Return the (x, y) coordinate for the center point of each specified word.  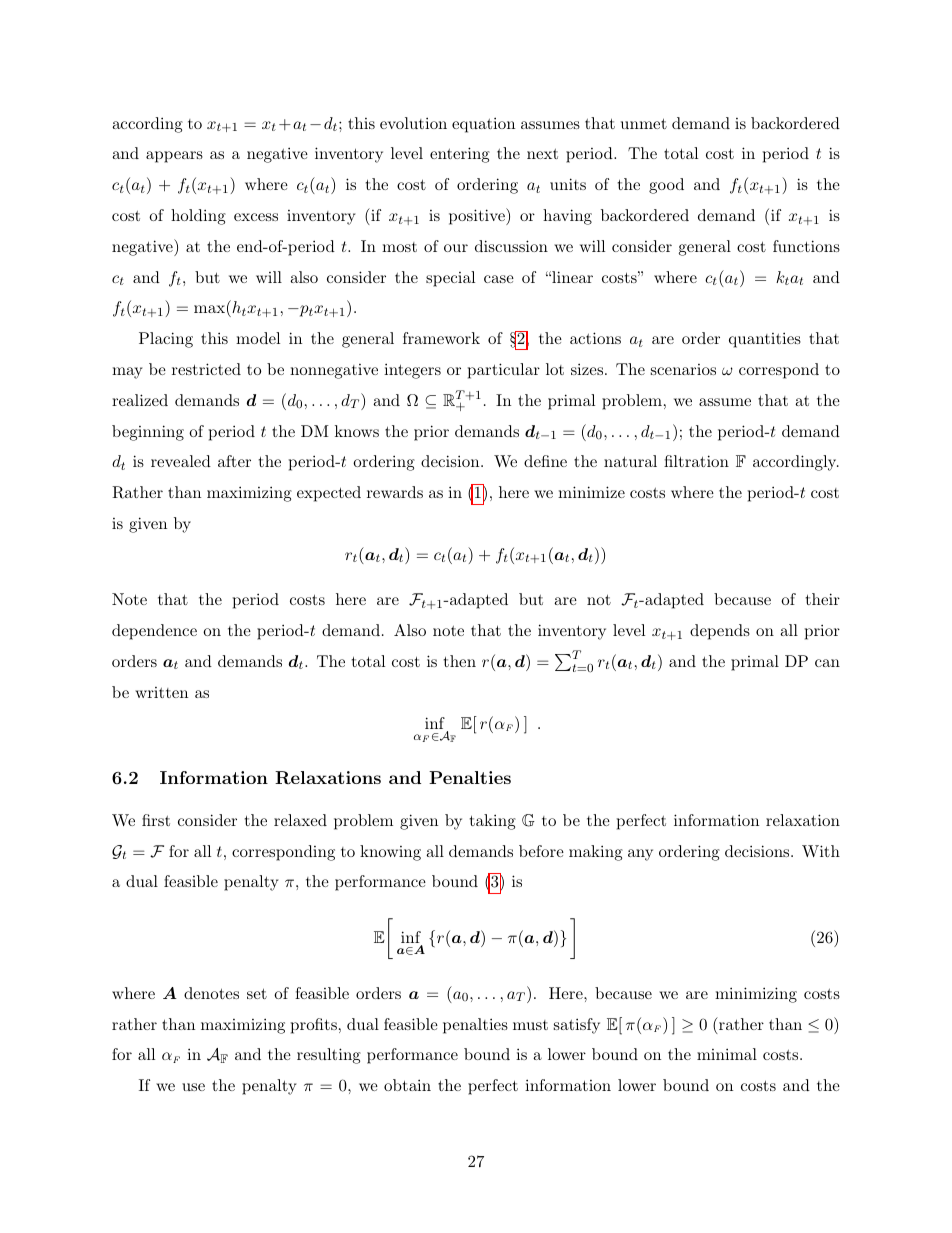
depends (720, 632)
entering (460, 155)
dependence (154, 632)
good (666, 186)
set (257, 993)
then (460, 661)
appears (174, 157)
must (530, 1025)
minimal (727, 1054)
